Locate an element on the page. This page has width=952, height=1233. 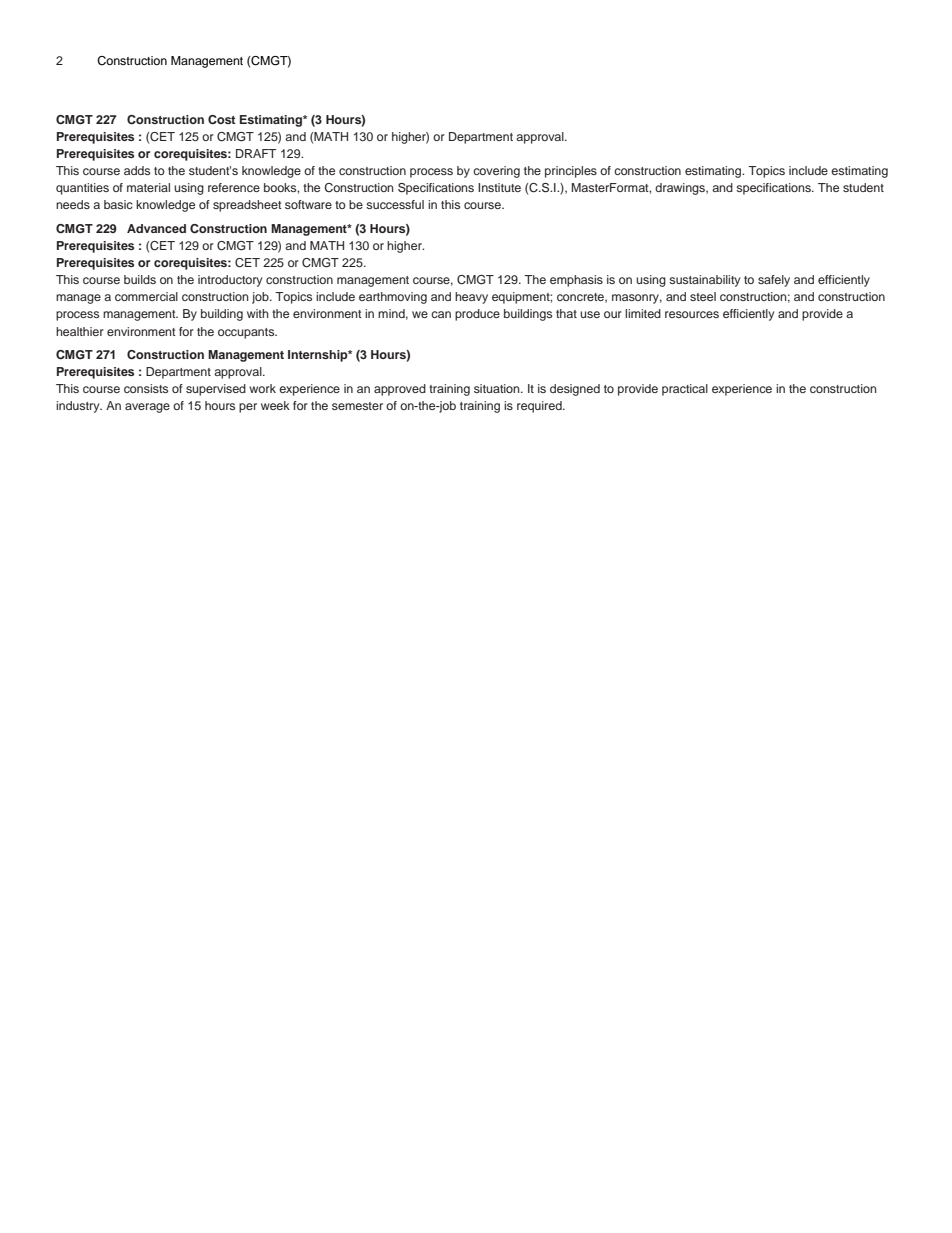
principles is located at coordinates (571, 172).
